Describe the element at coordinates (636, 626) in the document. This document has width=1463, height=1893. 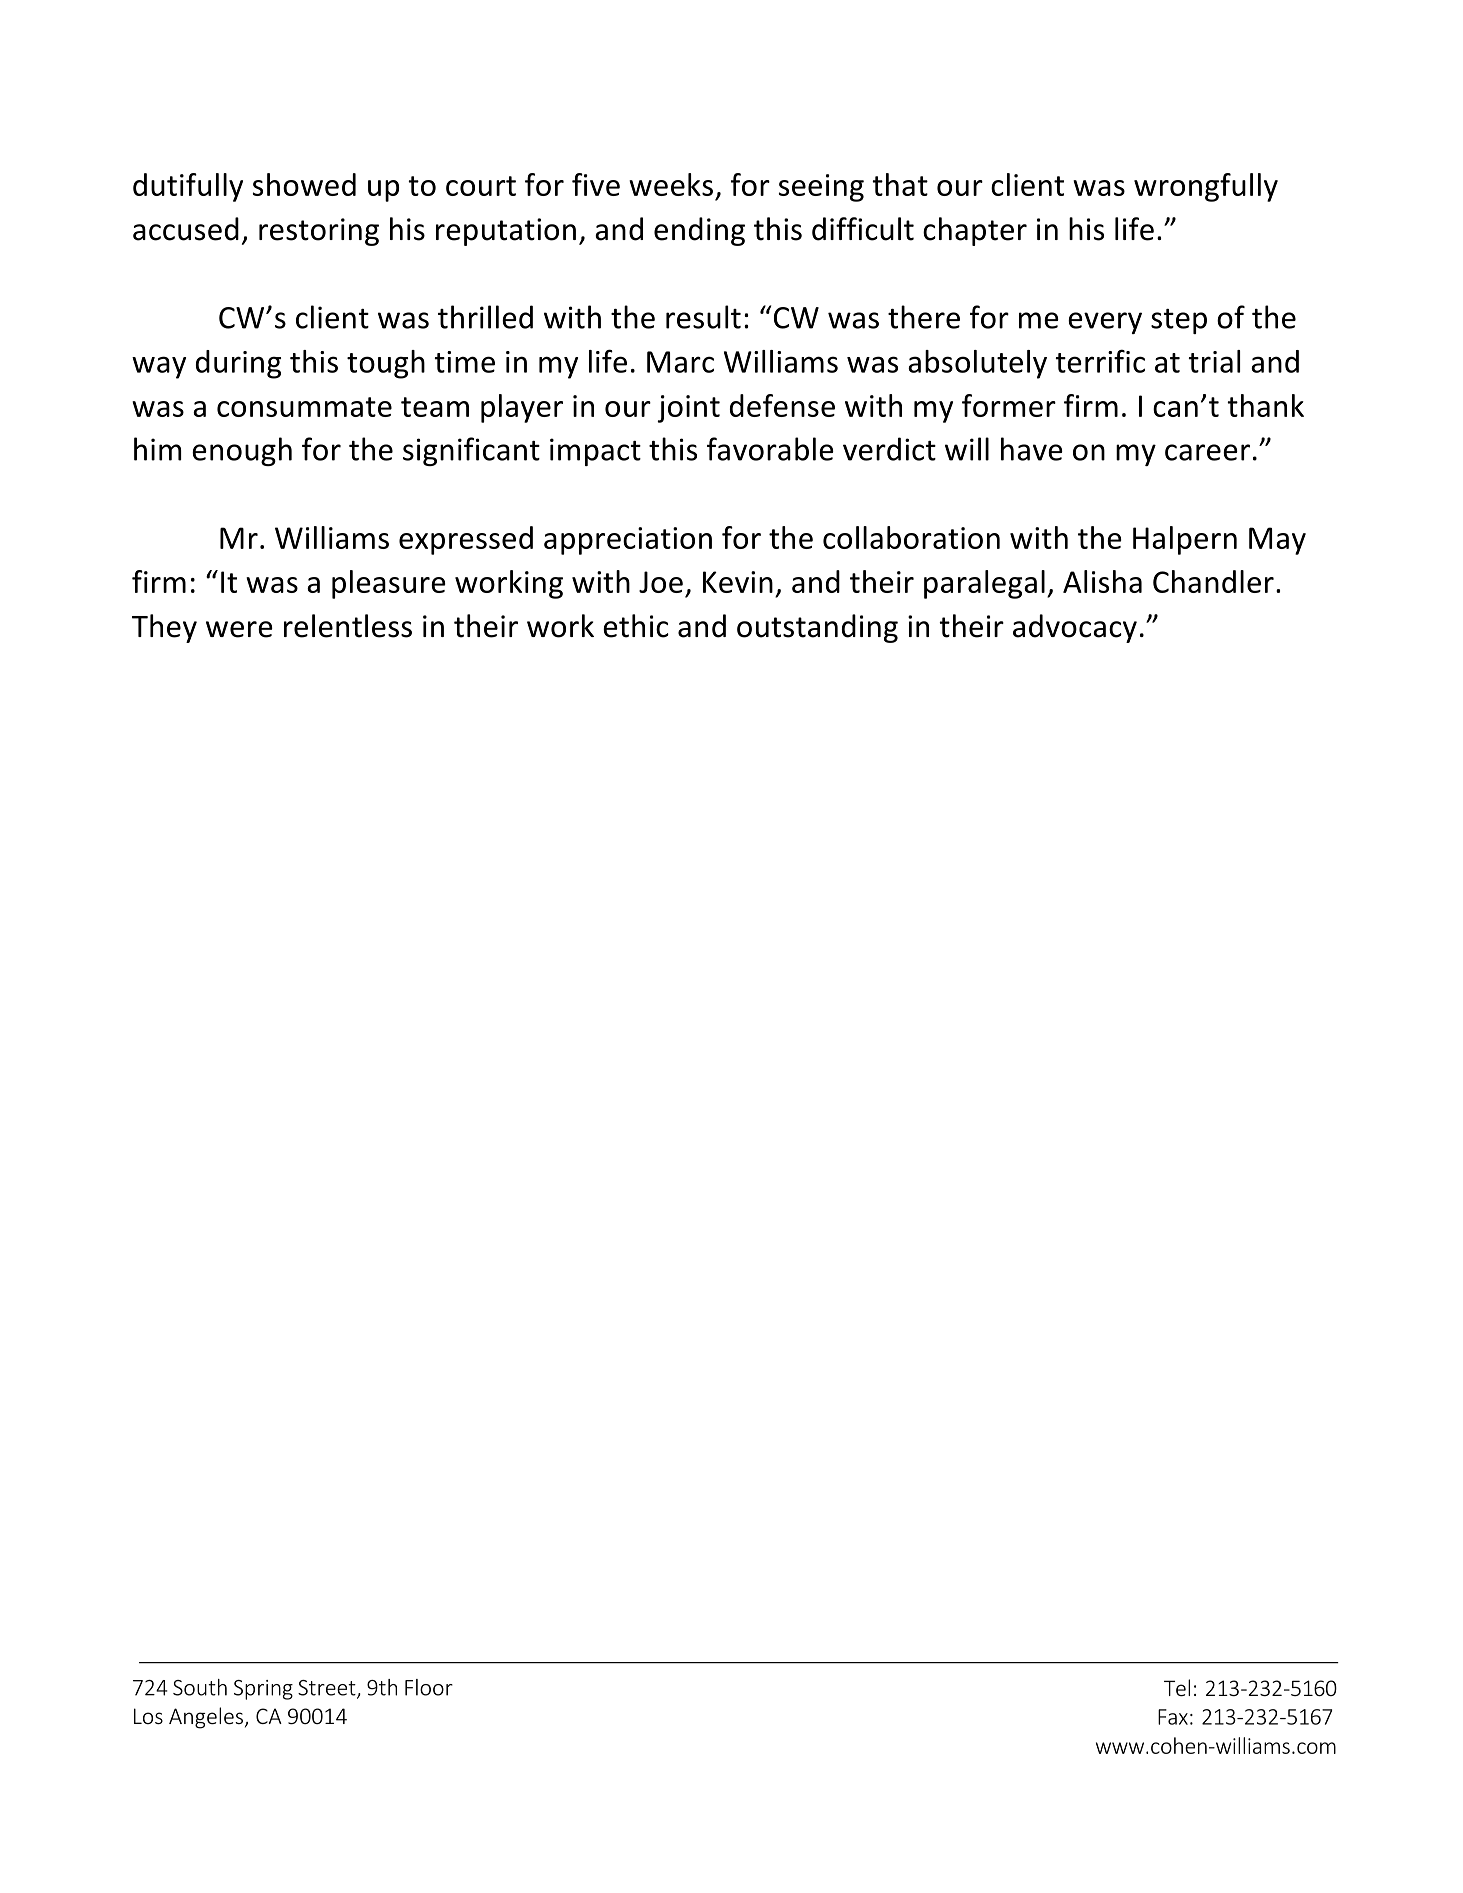
I see `ethic` at that location.
